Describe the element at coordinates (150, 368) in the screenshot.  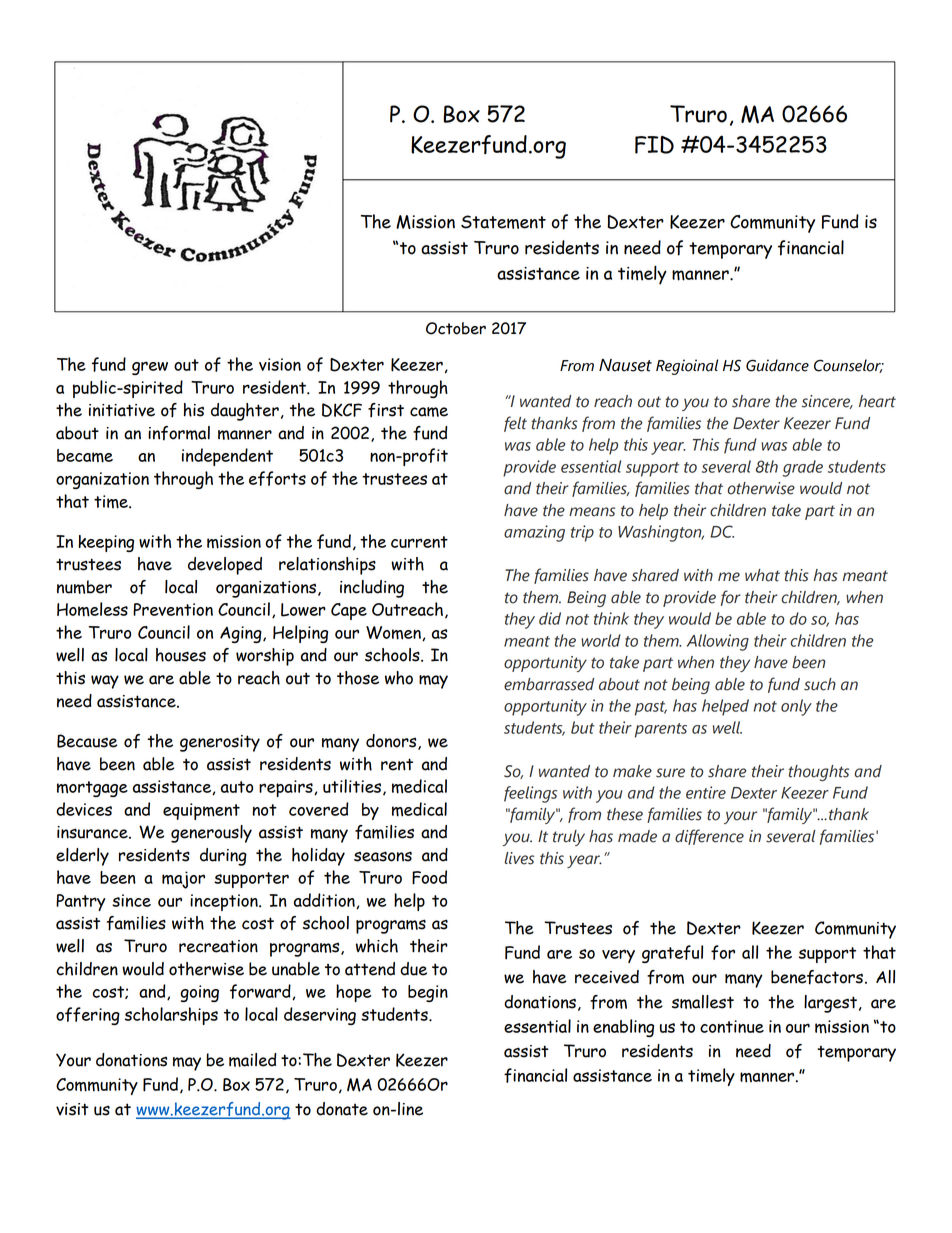
I see `grew` at that location.
